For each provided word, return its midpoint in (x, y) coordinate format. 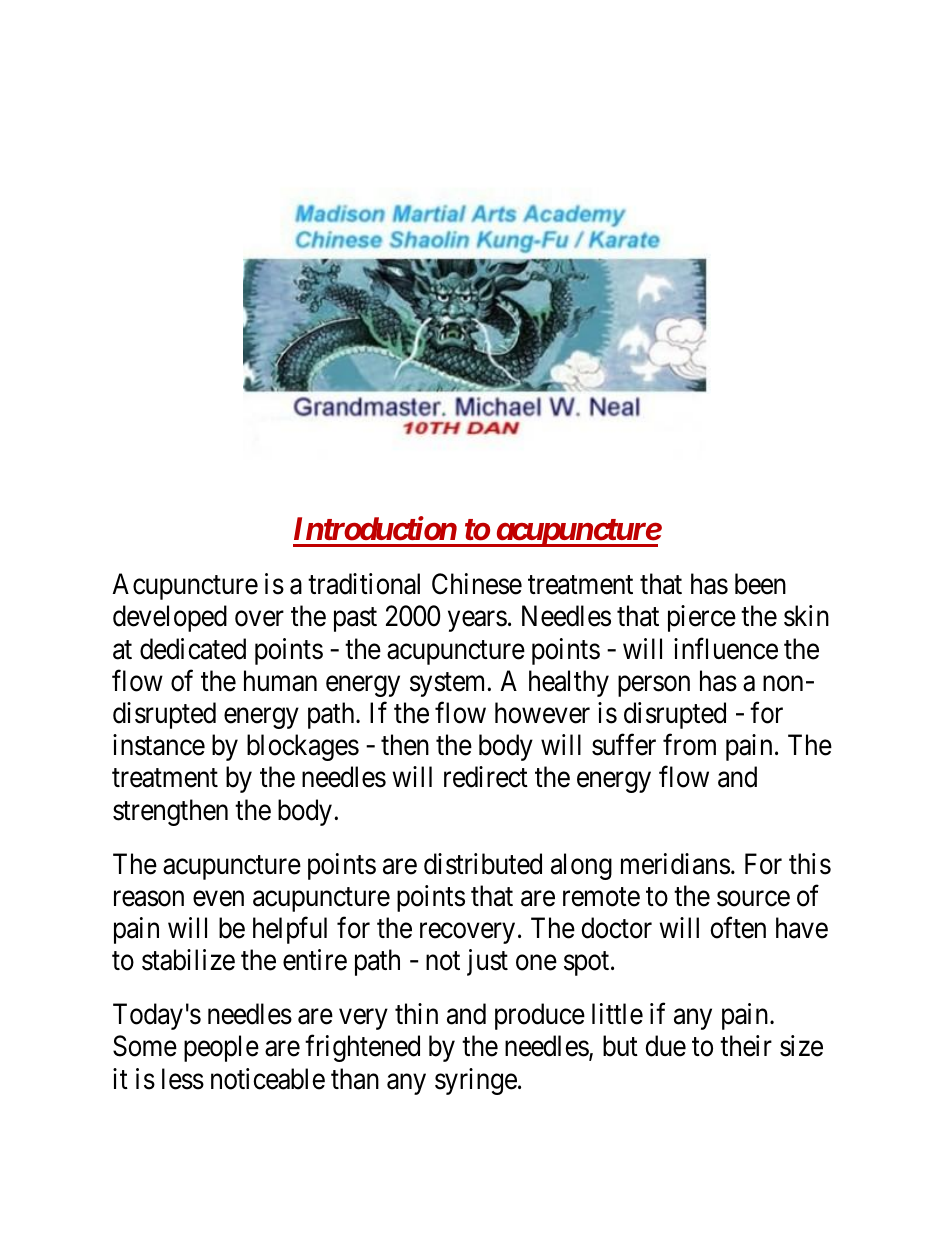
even (218, 899)
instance (159, 745)
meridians (675, 864)
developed (170, 618)
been (760, 584)
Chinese (477, 584)
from (689, 745)
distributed (483, 864)
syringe (476, 1081)
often (738, 928)
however (542, 713)
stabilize (188, 960)
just (487, 962)
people (221, 1048)
